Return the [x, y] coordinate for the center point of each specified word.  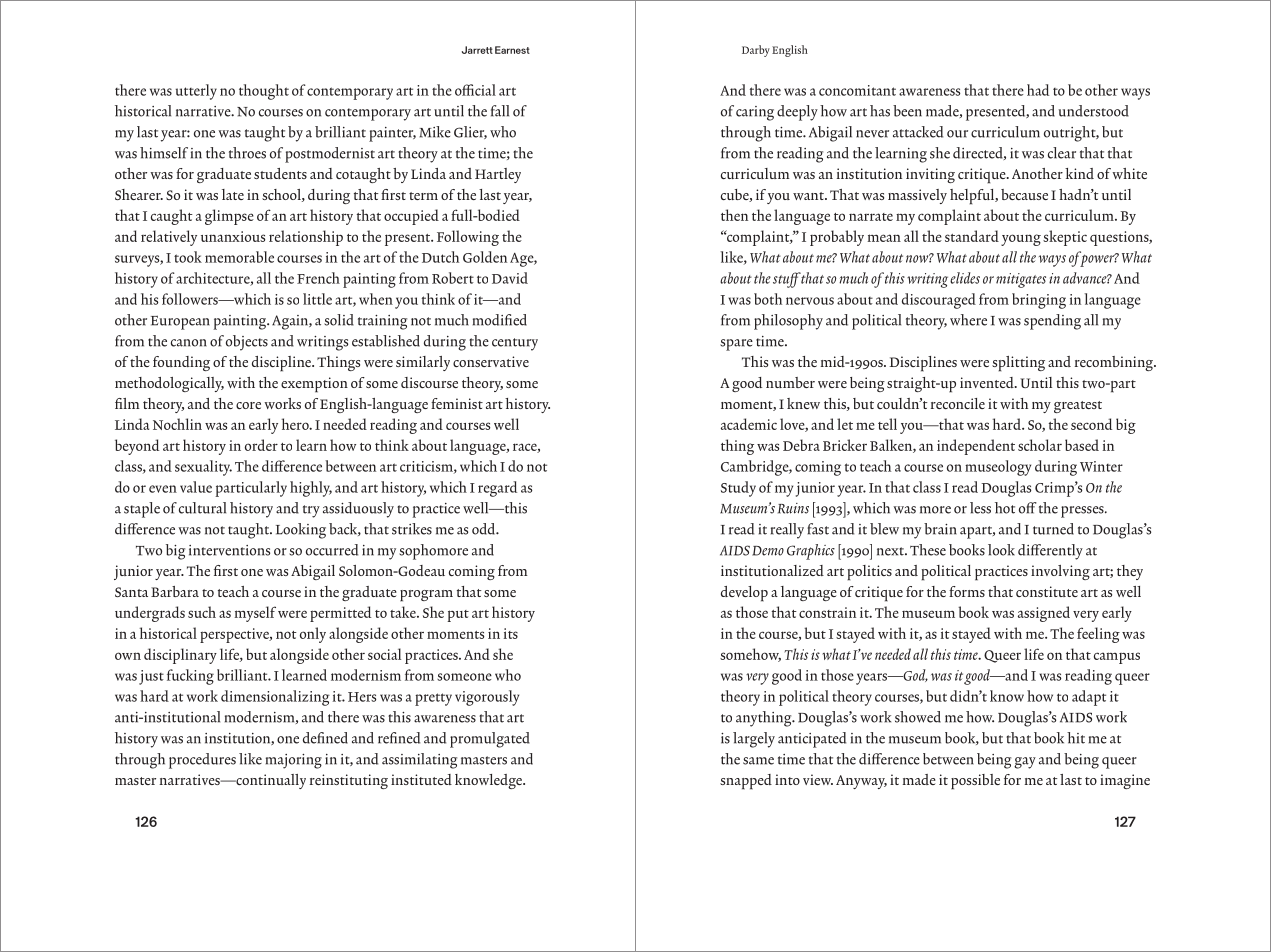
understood [1094, 111]
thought [264, 92]
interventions [229, 550]
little [317, 299]
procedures [202, 761]
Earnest [512, 50]
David [510, 278]
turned [1053, 529]
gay [1025, 763]
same [758, 761]
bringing [1039, 301]
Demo [768, 551]
